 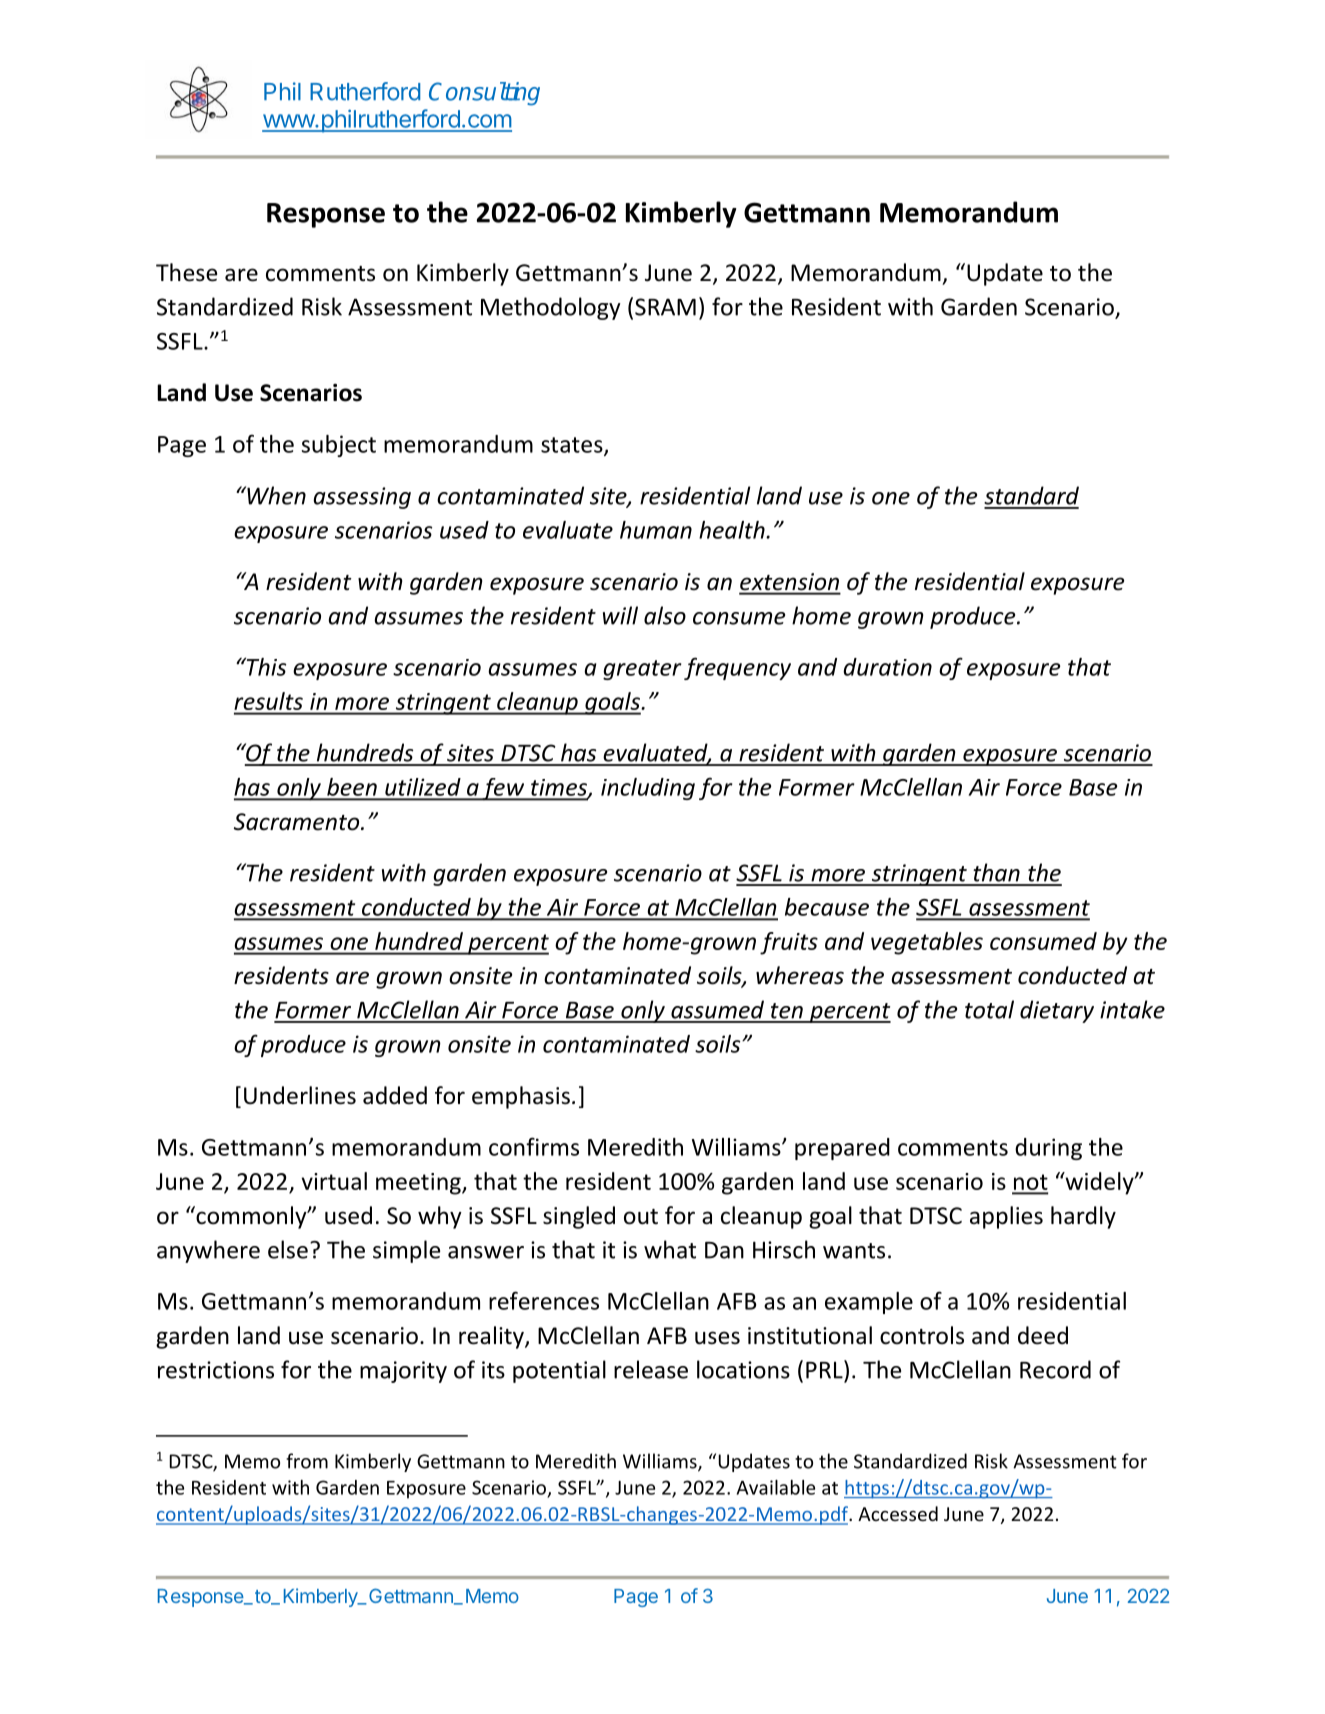 I want to click on duration, so click(x=887, y=667).
